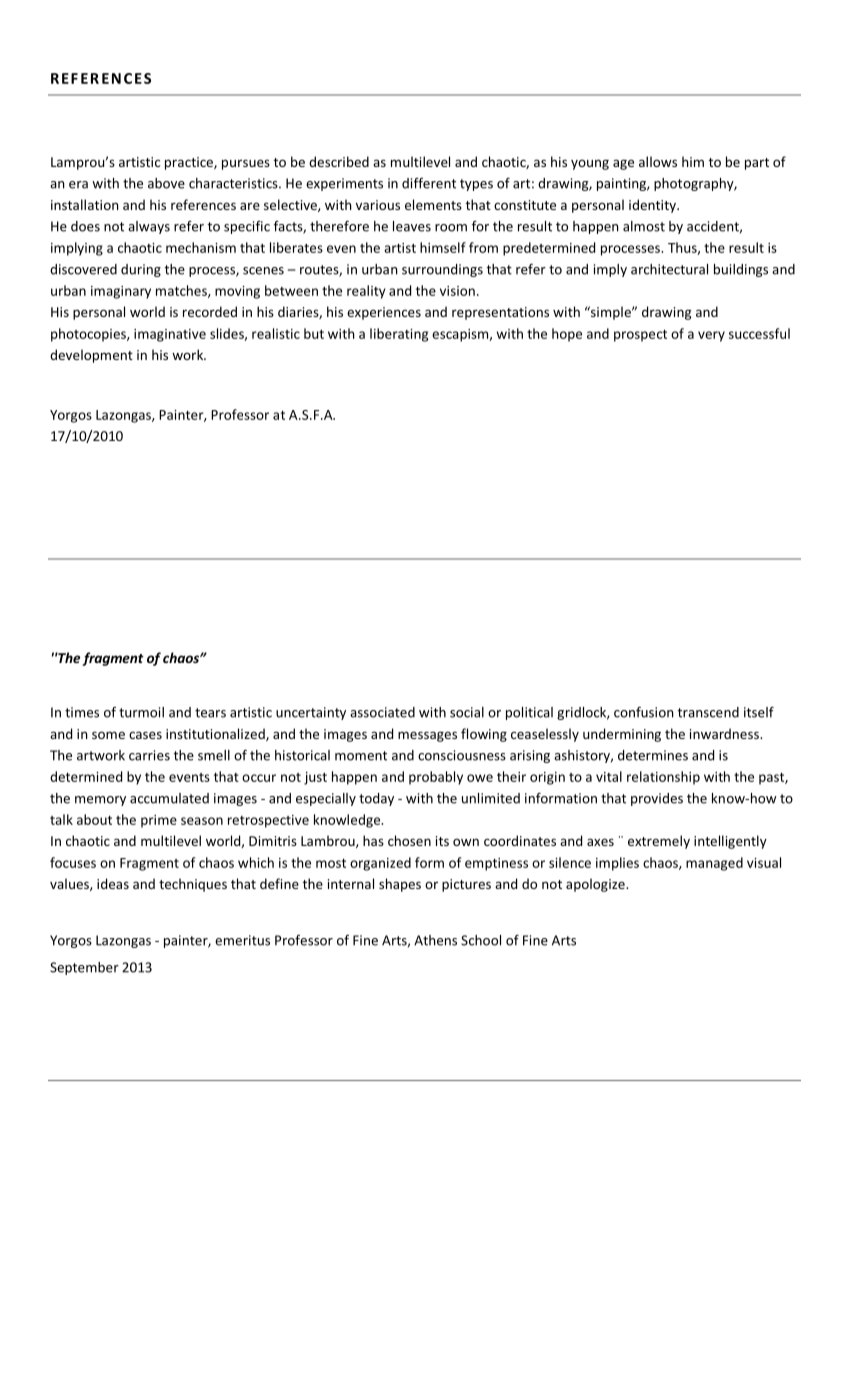 This page has height=1400, width=849. What do you see at coordinates (596, 885) in the page?
I see `apologize` at bounding box center [596, 885].
